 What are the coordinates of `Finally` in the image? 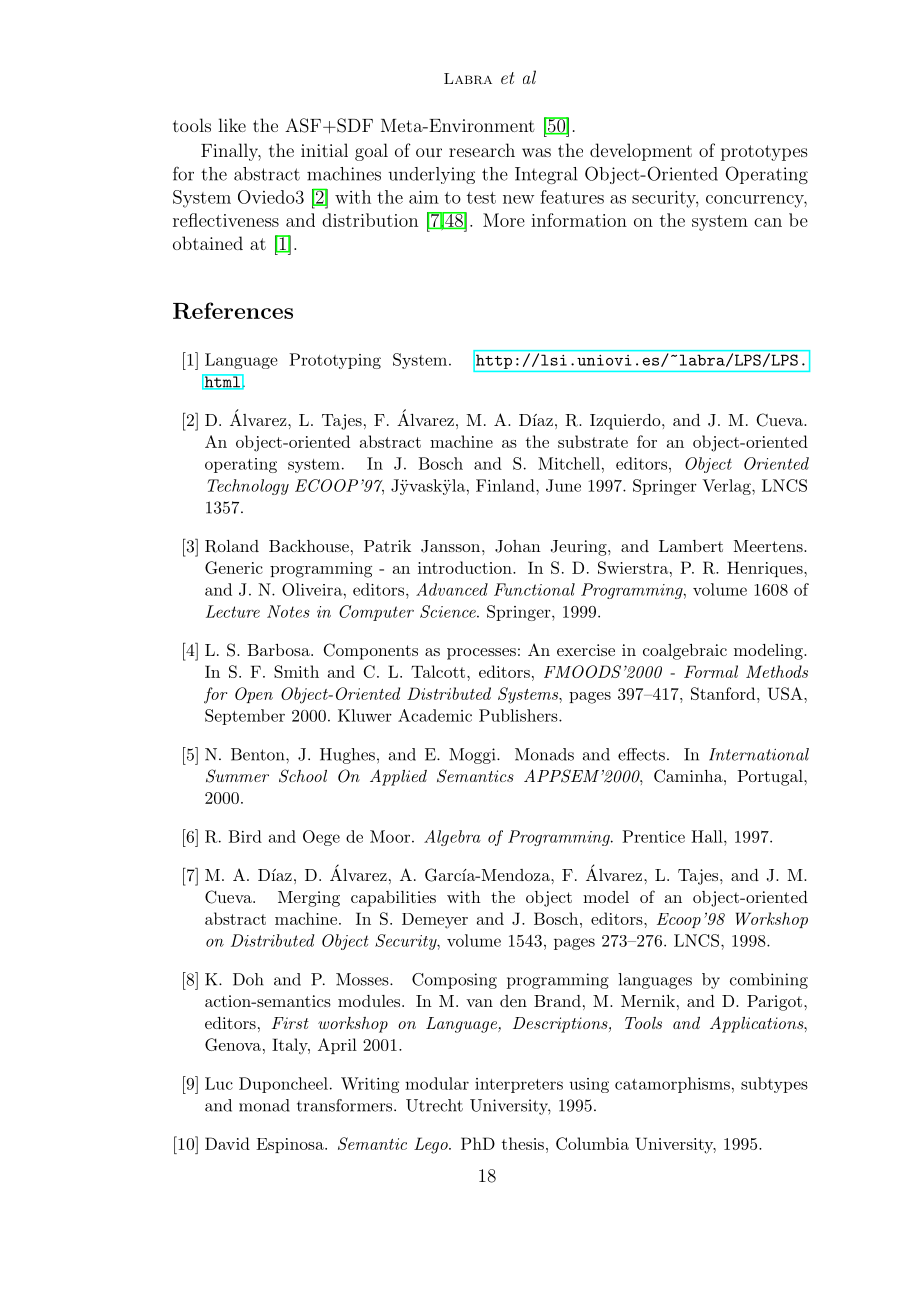 It's located at (231, 152).
